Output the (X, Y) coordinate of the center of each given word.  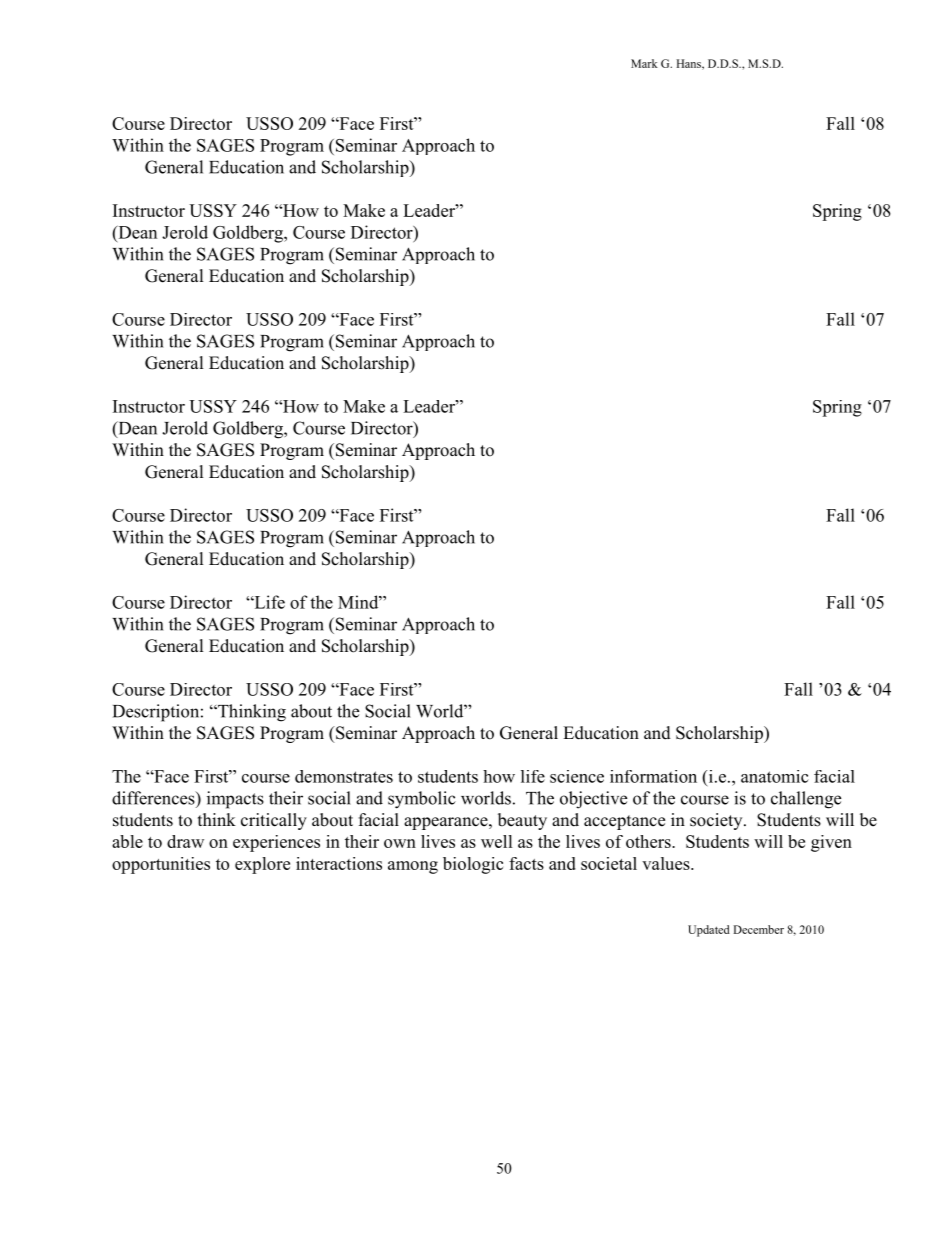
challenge (806, 800)
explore (262, 865)
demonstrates (344, 776)
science (577, 776)
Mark (644, 63)
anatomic (775, 776)
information (653, 776)
